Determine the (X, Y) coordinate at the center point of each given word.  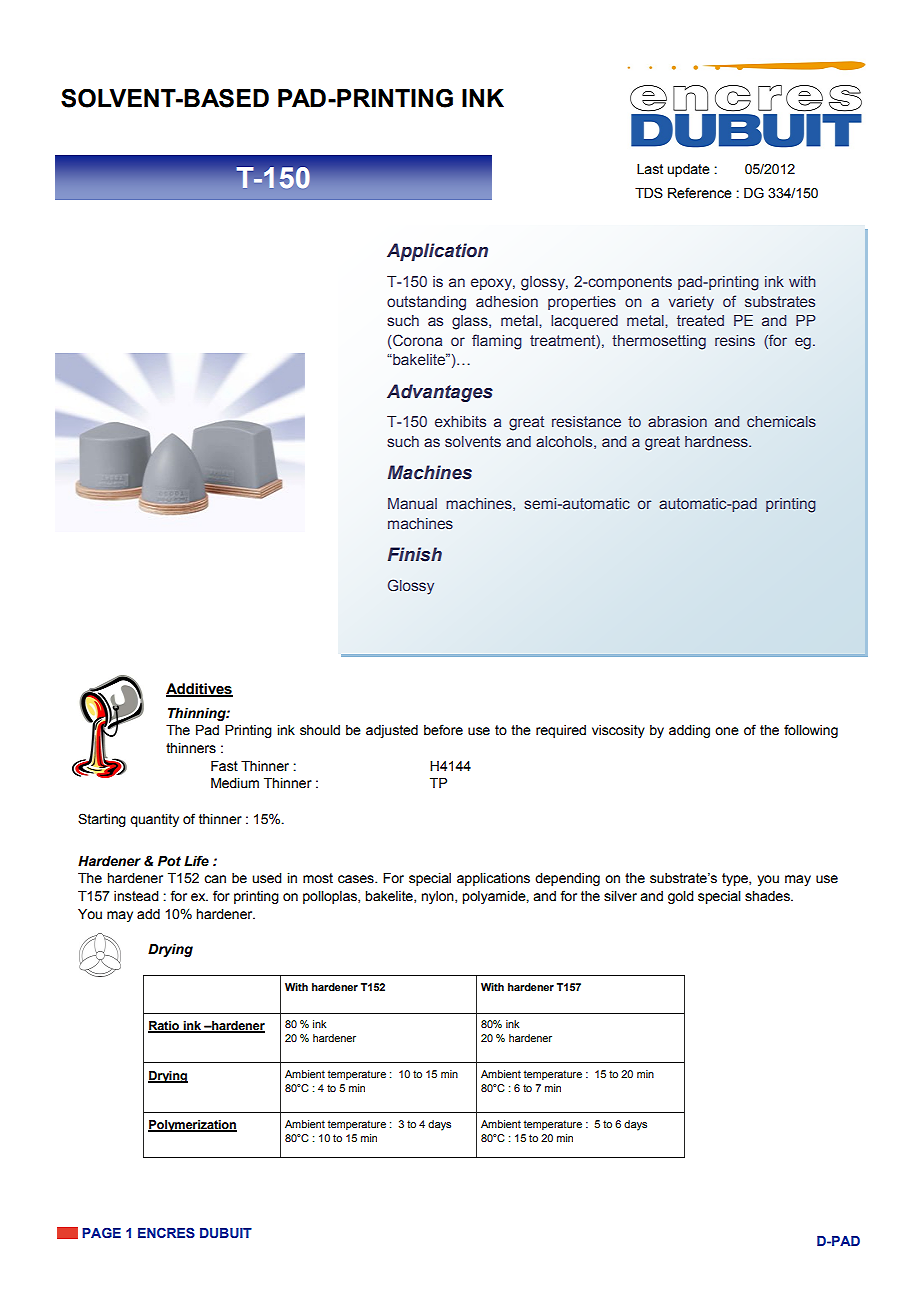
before (443, 730)
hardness (717, 441)
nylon (438, 897)
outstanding (426, 303)
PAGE (101, 1232)
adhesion (507, 301)
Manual (412, 503)
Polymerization (192, 1126)
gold (681, 897)
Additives (199, 690)
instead (136, 896)
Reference (700, 193)
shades (768, 896)
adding (689, 731)
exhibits (460, 421)
